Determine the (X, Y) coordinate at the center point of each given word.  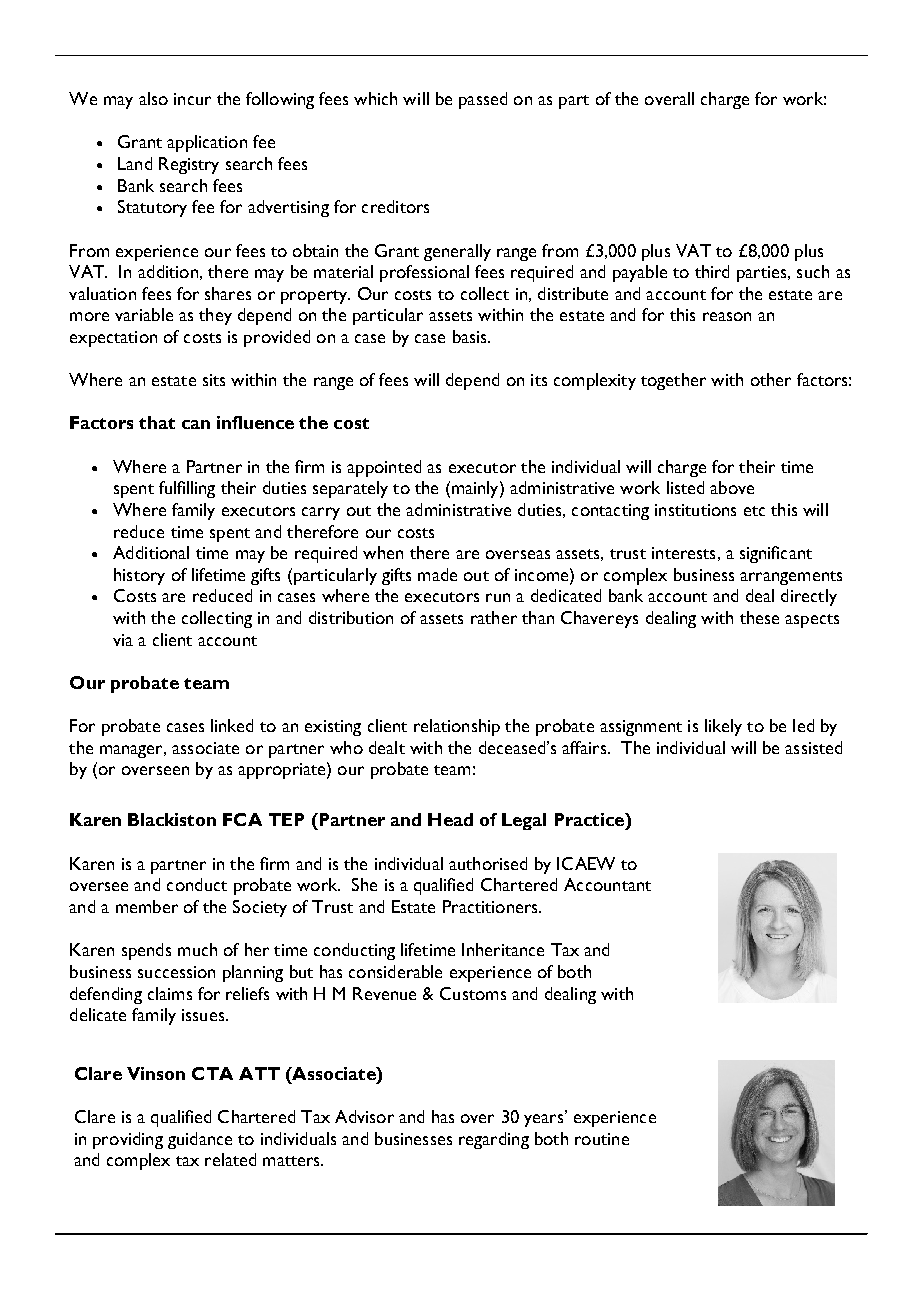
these (759, 617)
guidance (200, 1140)
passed (483, 100)
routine (602, 1139)
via (123, 640)
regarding (494, 1140)
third (712, 271)
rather (494, 617)
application (207, 143)
